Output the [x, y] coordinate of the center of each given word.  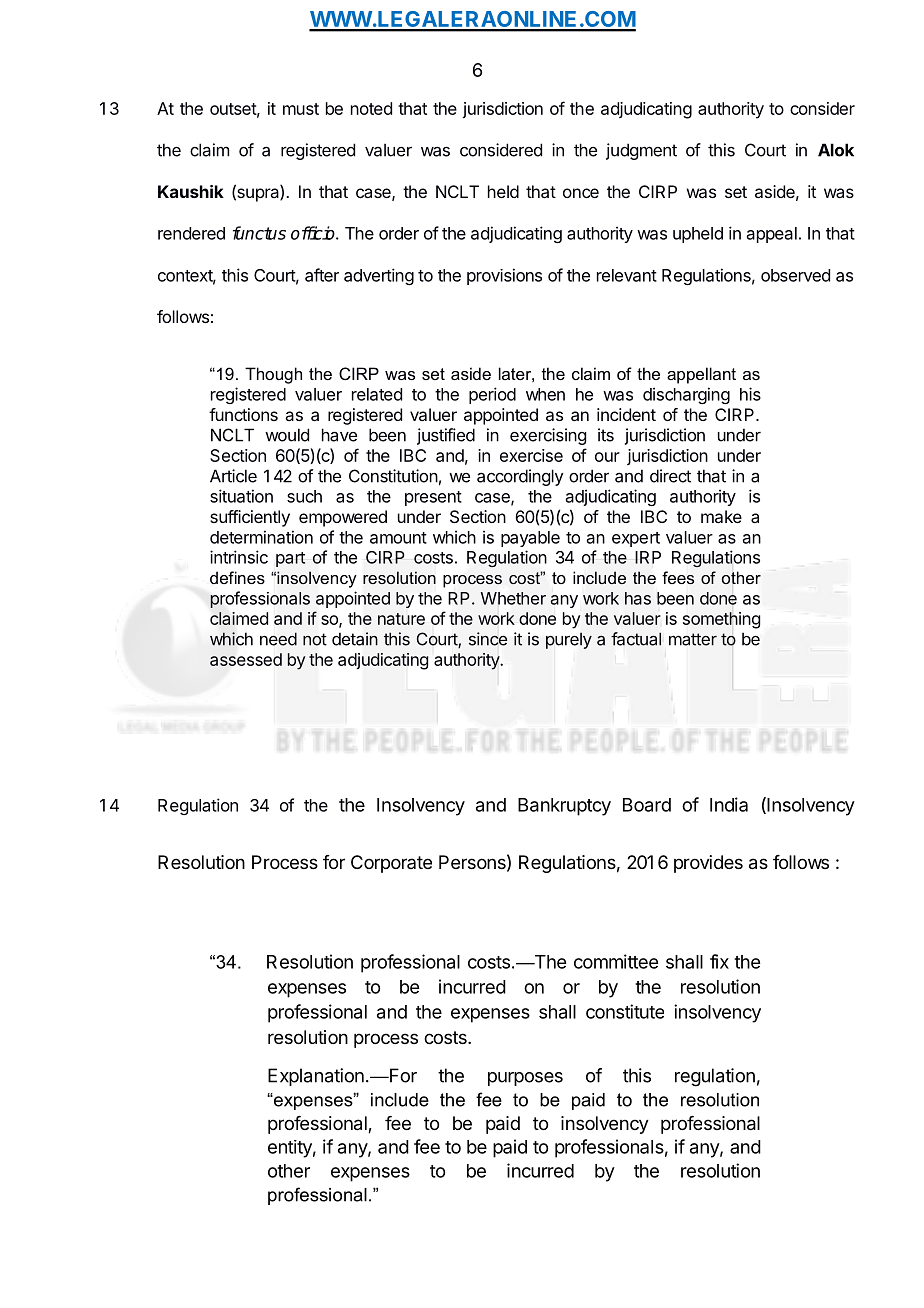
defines [237, 577]
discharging [686, 395]
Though [273, 375]
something [721, 620]
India [729, 804]
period [492, 395]
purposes [525, 1079]
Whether [513, 598]
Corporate [391, 864]
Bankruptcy [564, 807]
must [301, 109]
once [581, 193]
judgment [641, 151]
